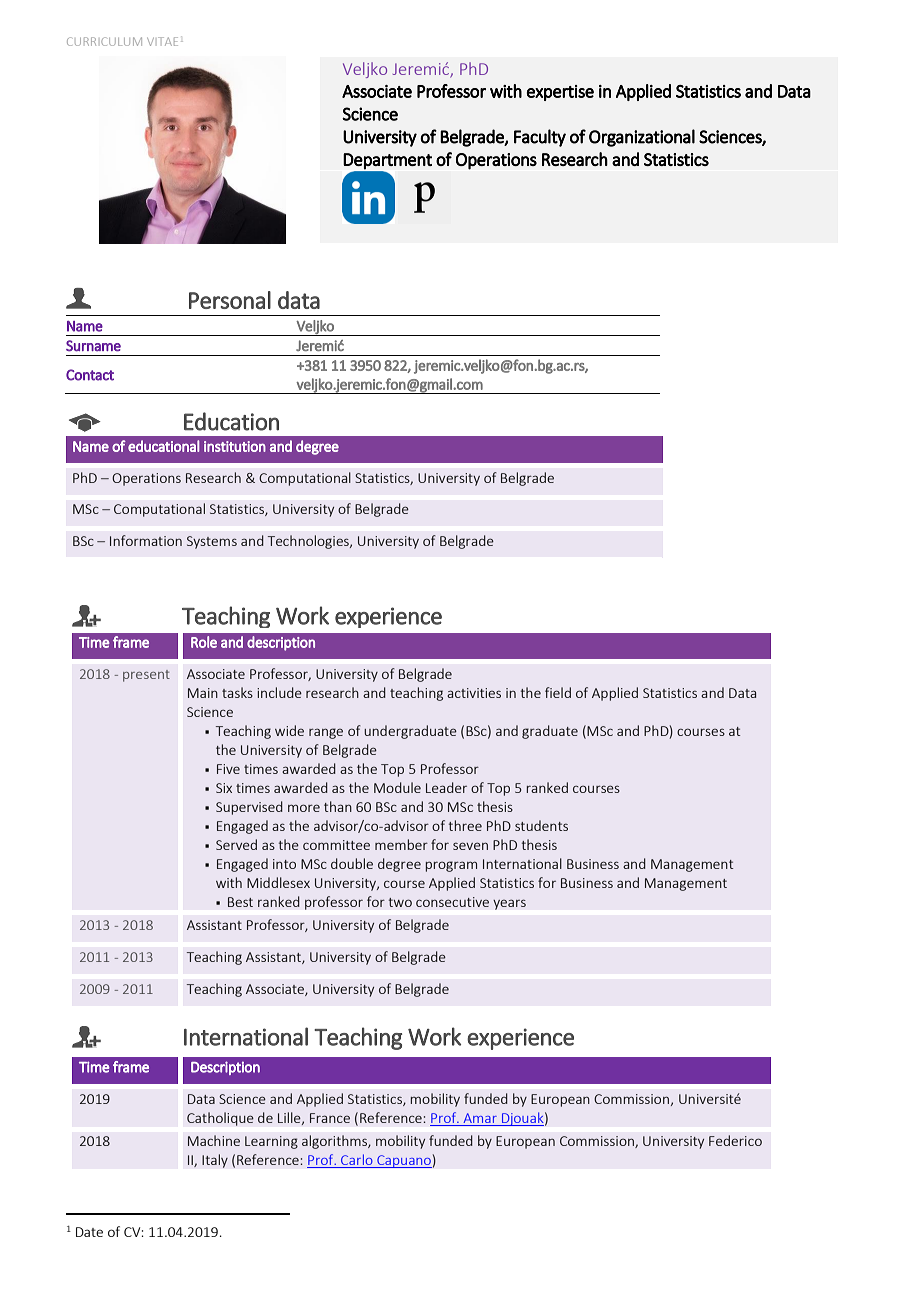 This page has height=1307, width=924. Describe the element at coordinates (735, 1140) in the page. I see `Federico` at that location.
